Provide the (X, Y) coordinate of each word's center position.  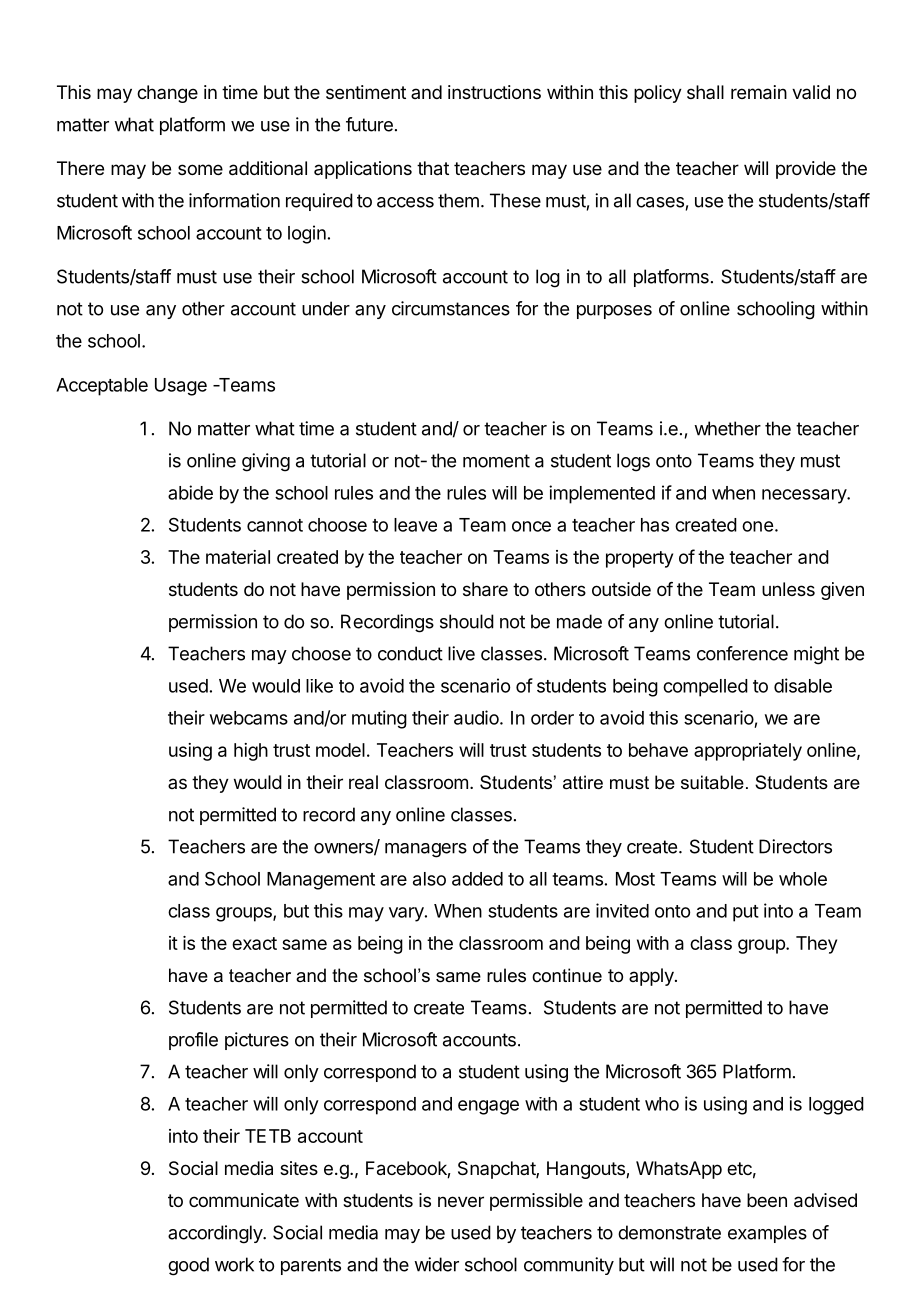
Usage (181, 387)
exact (254, 943)
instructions (494, 92)
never (461, 1201)
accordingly (216, 1234)
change (167, 94)
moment (496, 461)
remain (759, 92)
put (746, 913)
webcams (249, 718)
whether (727, 428)
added (477, 879)
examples (767, 1234)
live (461, 653)
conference (742, 653)
